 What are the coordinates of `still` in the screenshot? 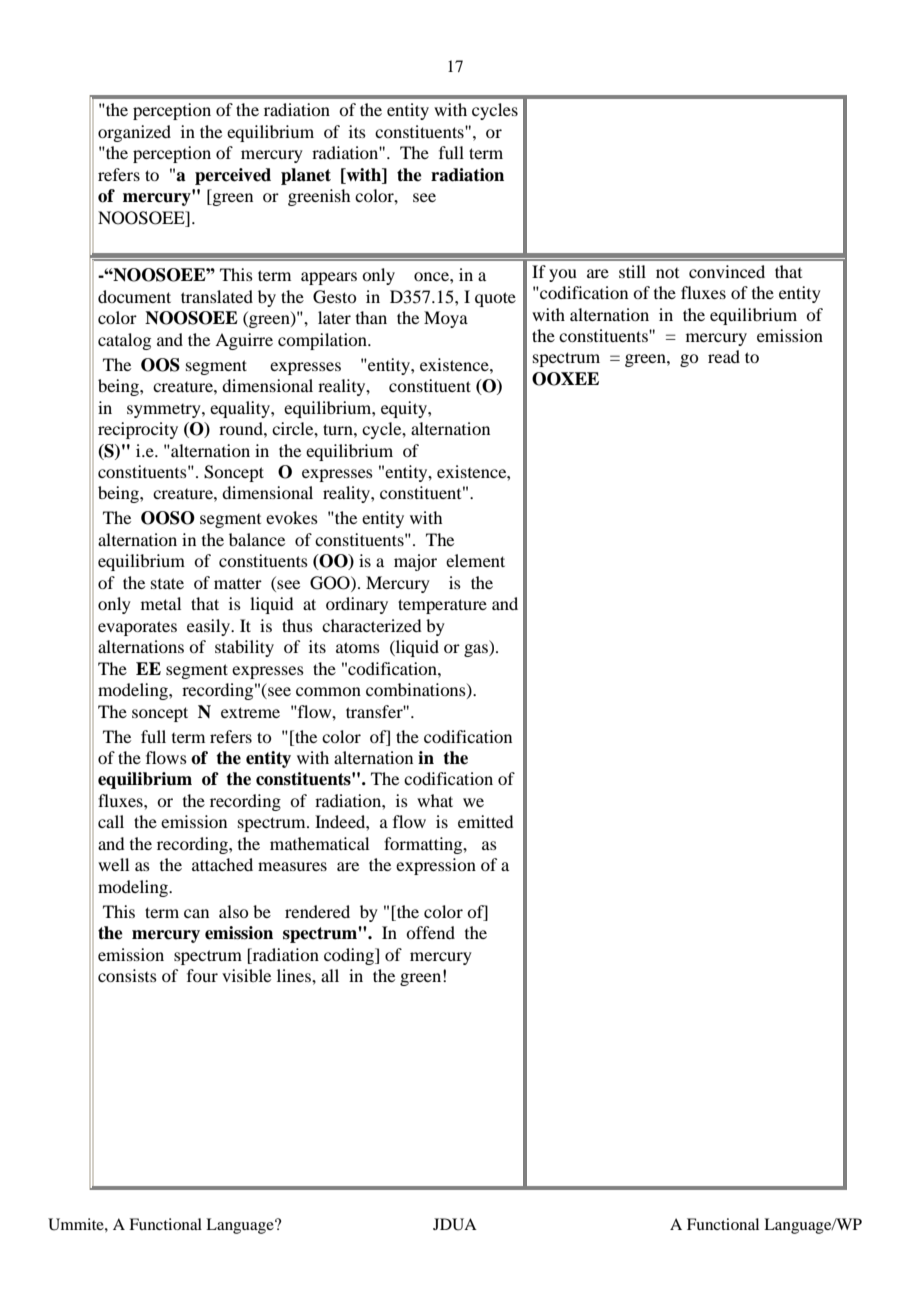 It's located at (632, 271).
